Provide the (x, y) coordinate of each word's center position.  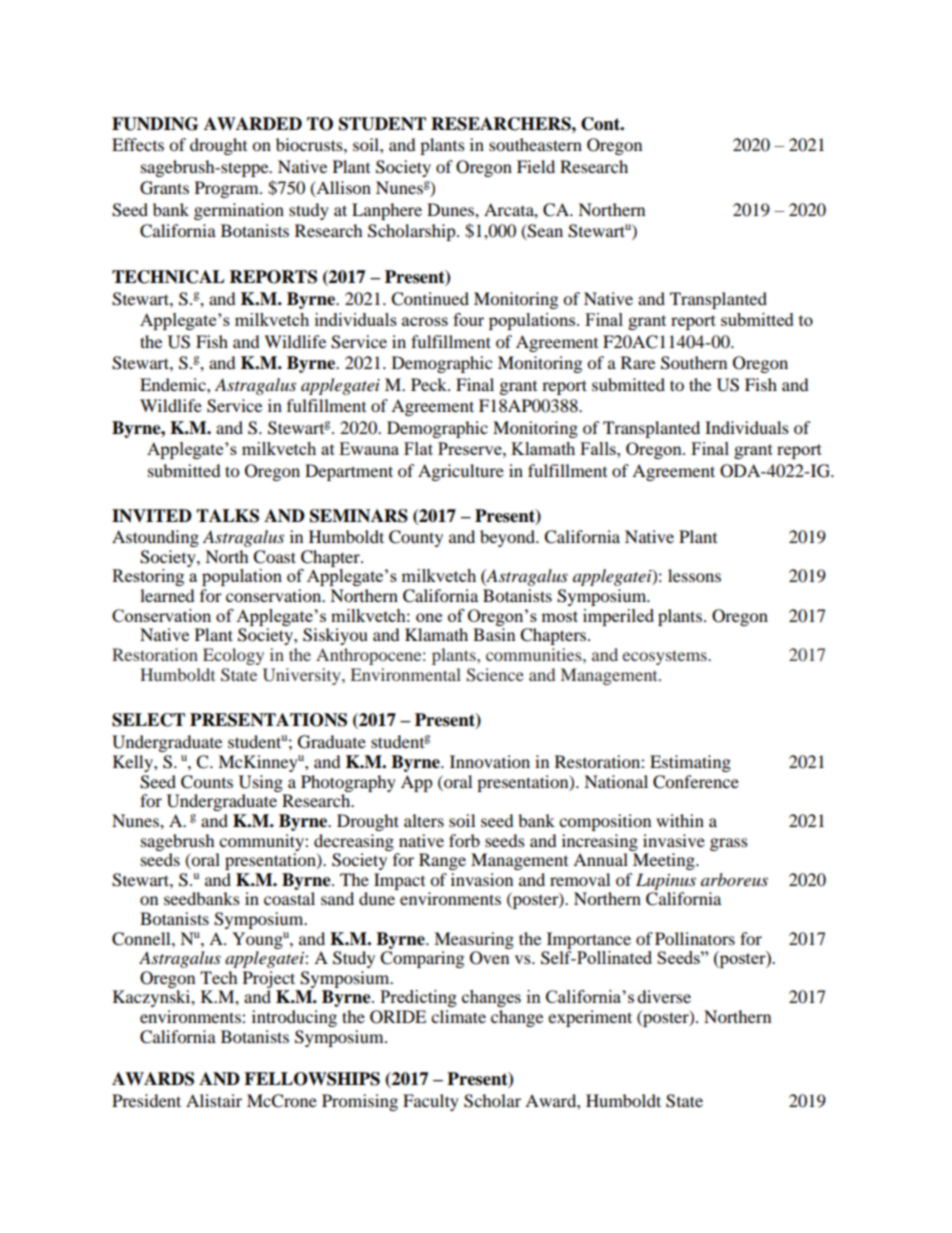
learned (167, 595)
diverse (664, 996)
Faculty (431, 1102)
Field (536, 166)
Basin (494, 634)
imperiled (618, 617)
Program (228, 189)
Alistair (214, 1100)
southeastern (535, 144)
